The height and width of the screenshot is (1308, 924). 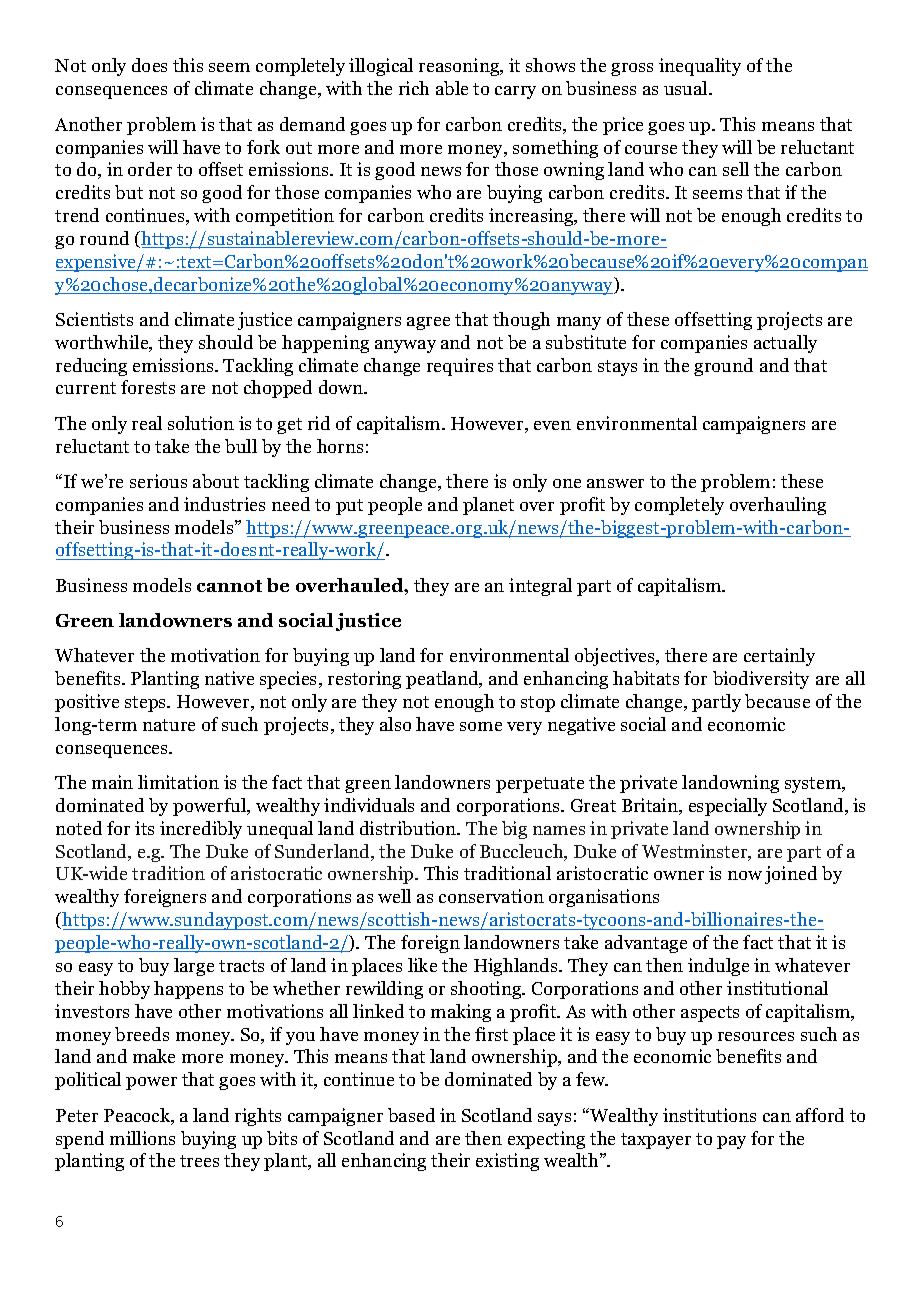 What do you see at coordinates (148, 387) in the screenshot?
I see `forests` at bounding box center [148, 387].
